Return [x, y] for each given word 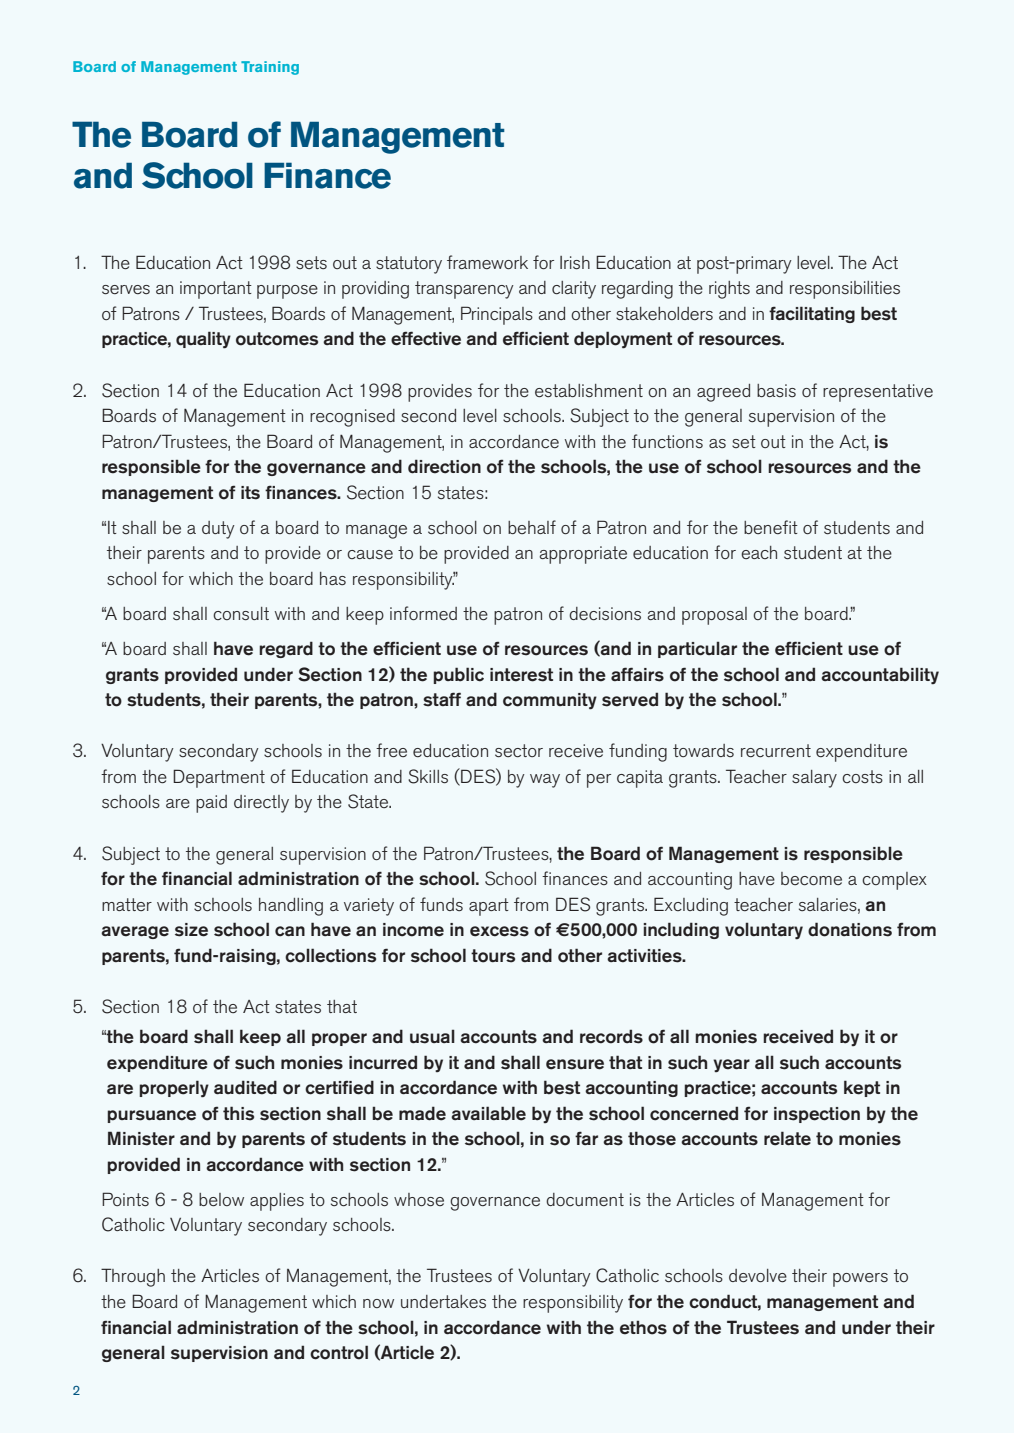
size [191, 930]
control [339, 1352]
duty [218, 530]
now [378, 1303]
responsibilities [845, 290]
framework [487, 262]
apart [489, 907]
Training [270, 68]
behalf [532, 527]
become [811, 878]
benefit [771, 527]
